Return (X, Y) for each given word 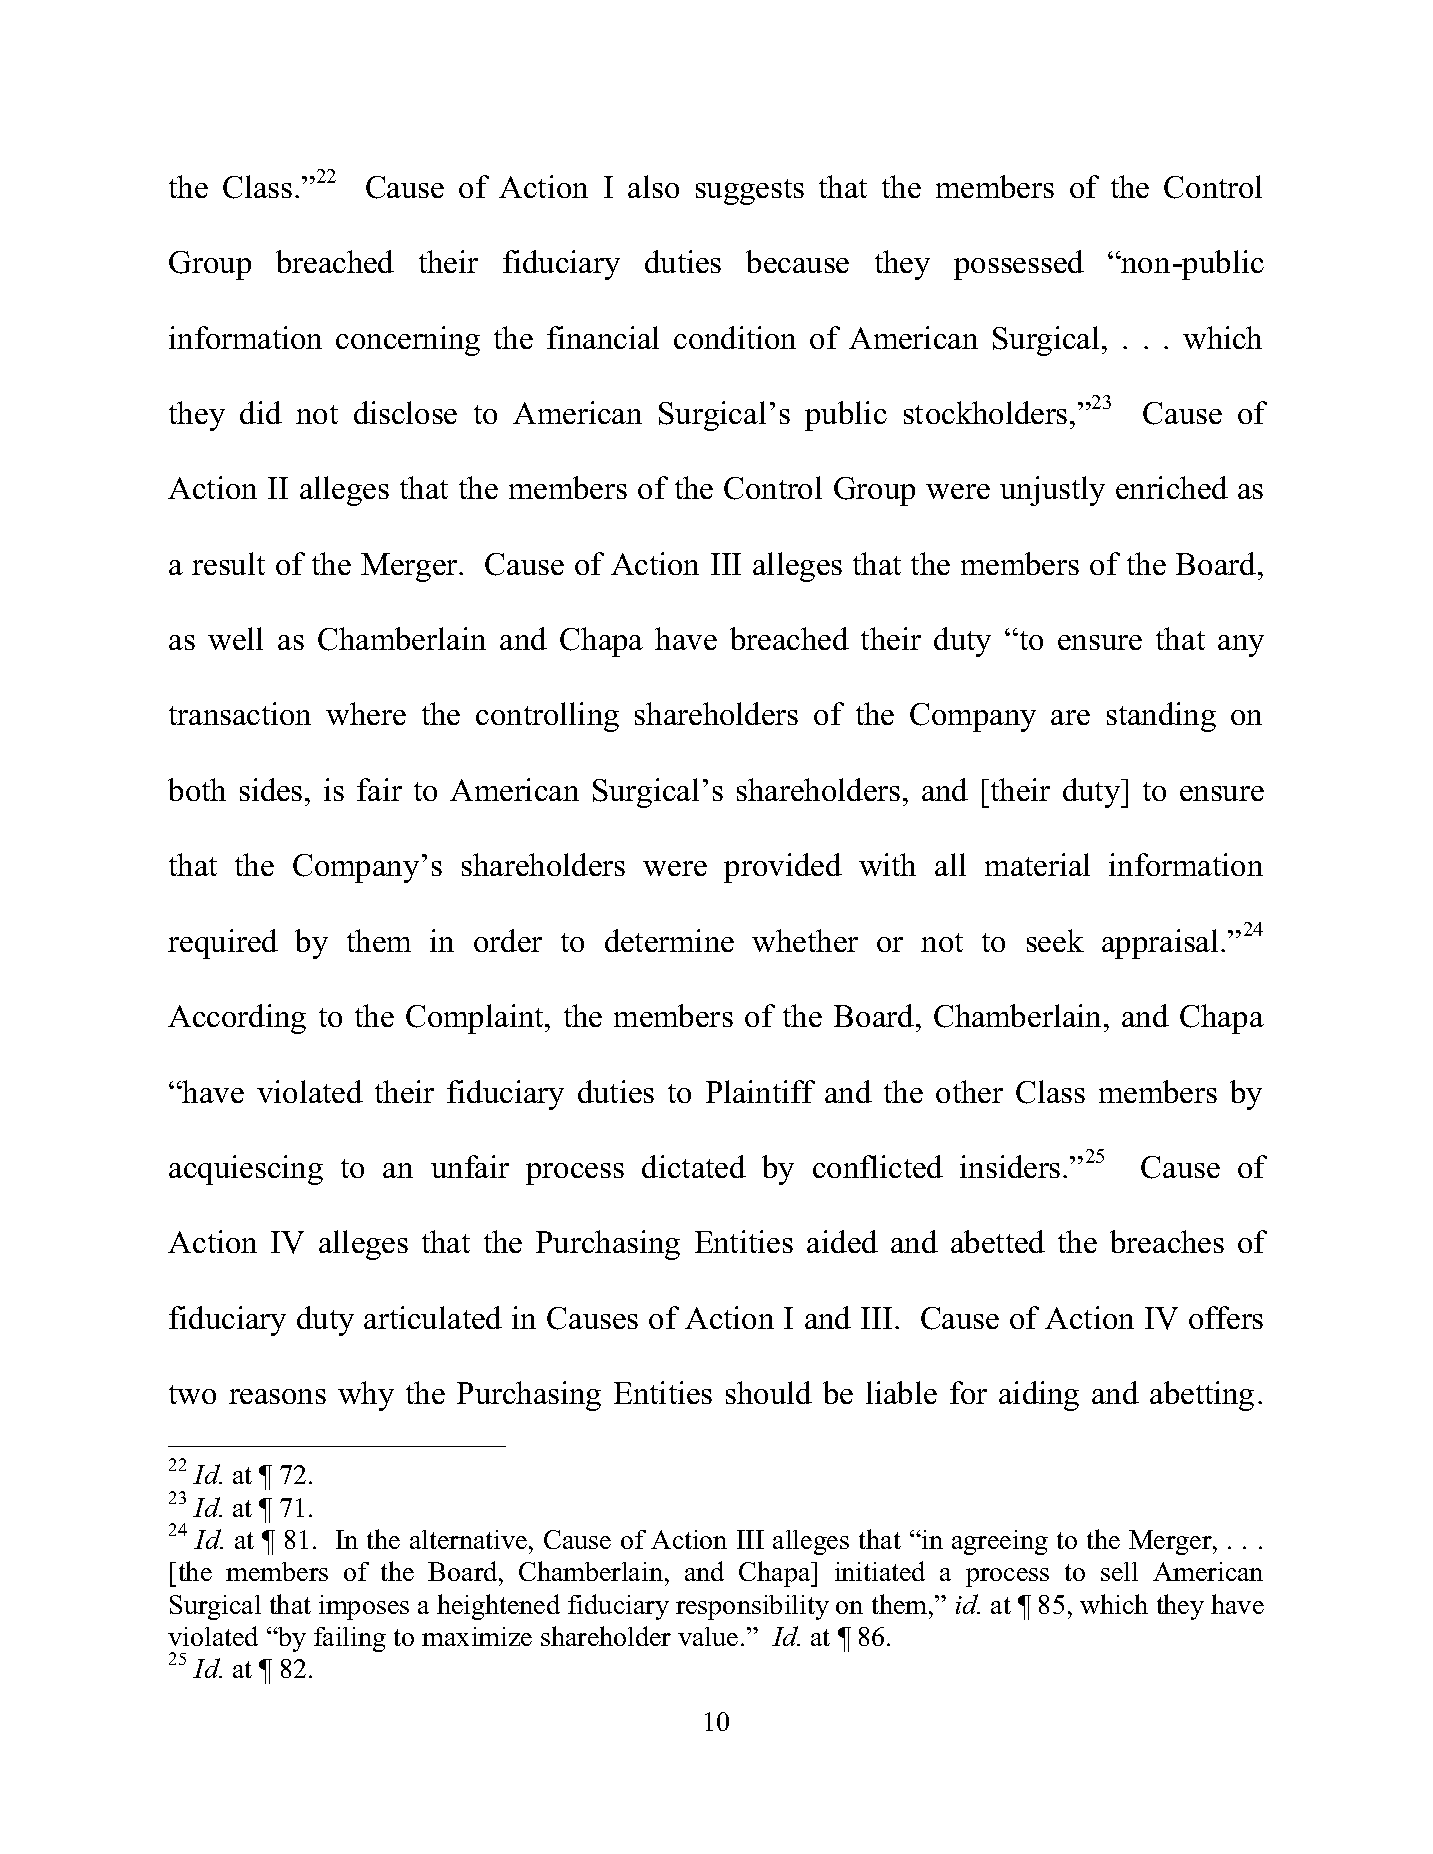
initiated (880, 1571)
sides (271, 789)
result (228, 563)
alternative (468, 1539)
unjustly (1052, 491)
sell (1119, 1571)
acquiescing (246, 1170)
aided (842, 1241)
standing (1161, 717)
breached (789, 638)
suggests (750, 192)
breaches (1167, 1241)
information (245, 337)
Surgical (1046, 341)
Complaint (476, 1019)
